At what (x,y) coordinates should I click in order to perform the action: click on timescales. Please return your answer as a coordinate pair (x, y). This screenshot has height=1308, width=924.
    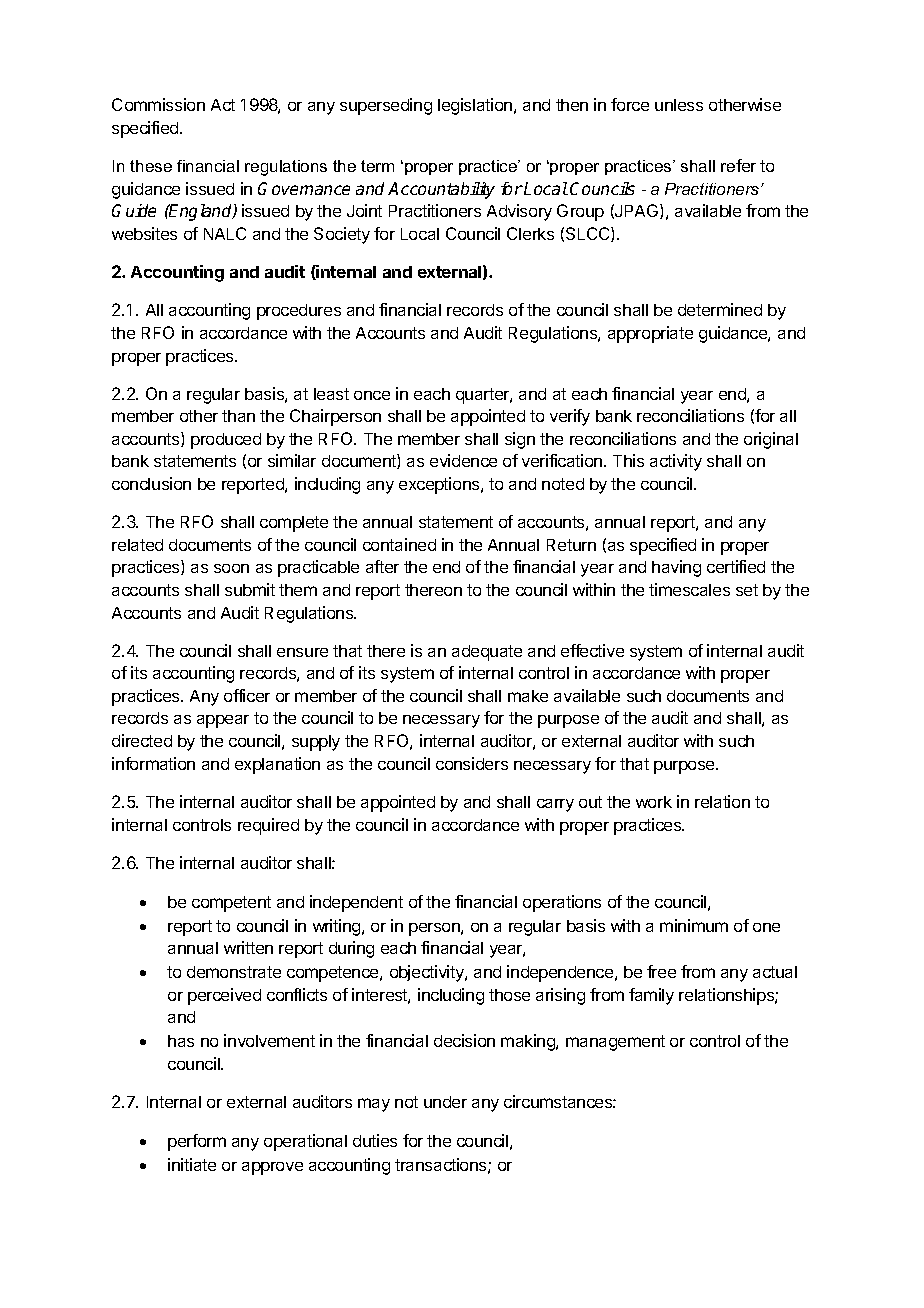
    Looking at the image, I should click on (689, 589).
